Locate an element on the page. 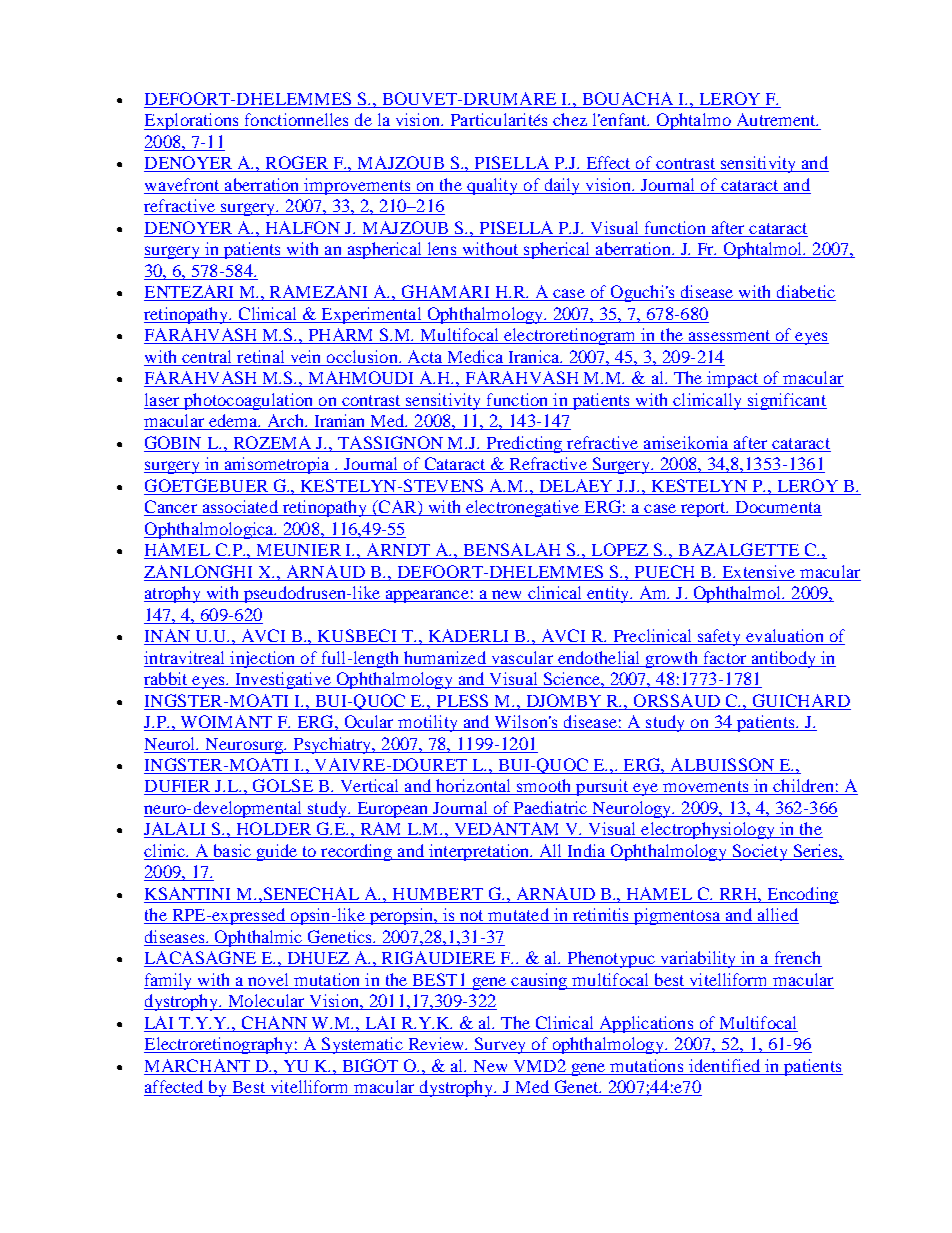 The height and width of the page is (1233, 952). factor is located at coordinates (725, 657).
